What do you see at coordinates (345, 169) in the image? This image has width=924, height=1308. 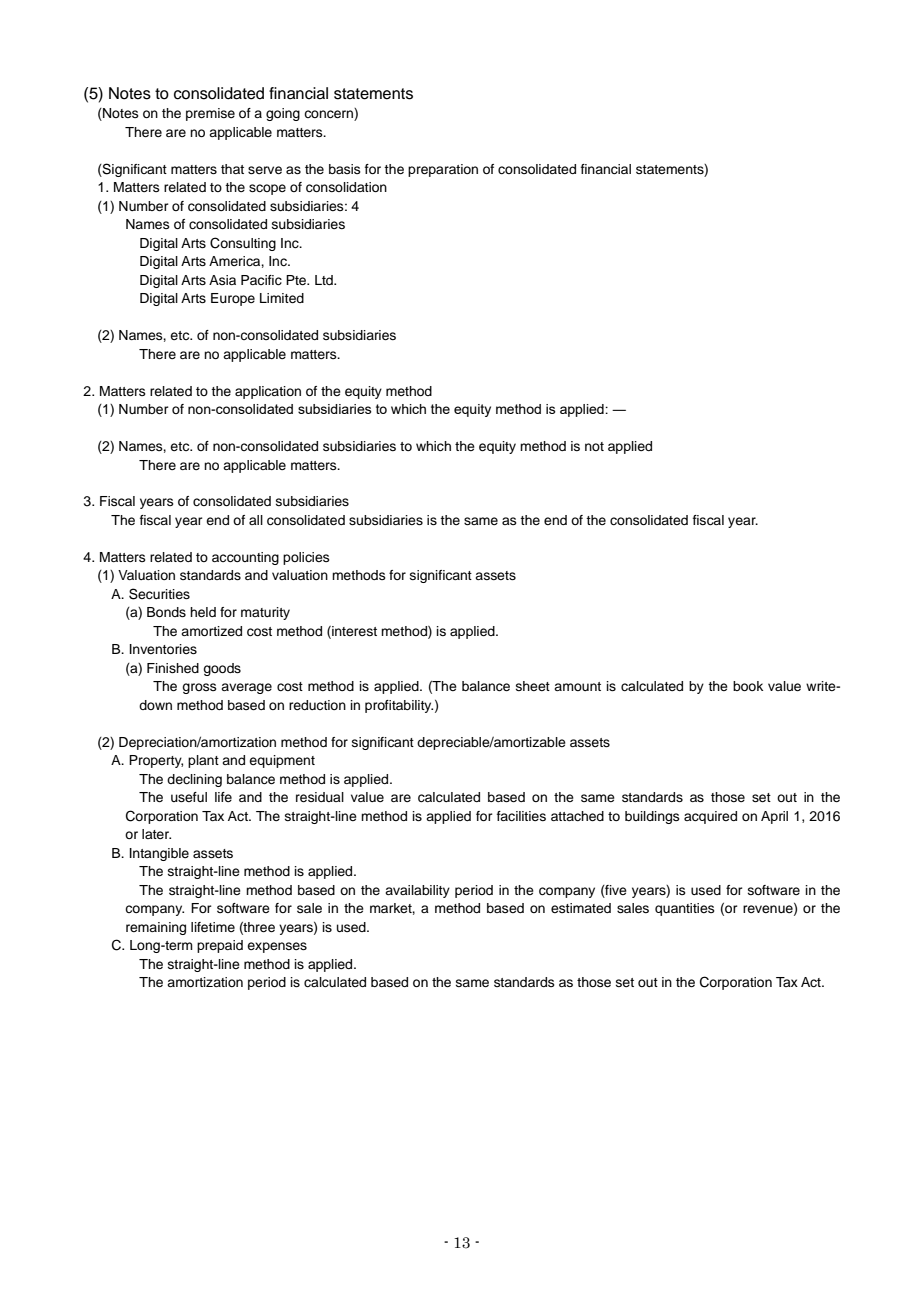 I see `basis` at bounding box center [345, 169].
